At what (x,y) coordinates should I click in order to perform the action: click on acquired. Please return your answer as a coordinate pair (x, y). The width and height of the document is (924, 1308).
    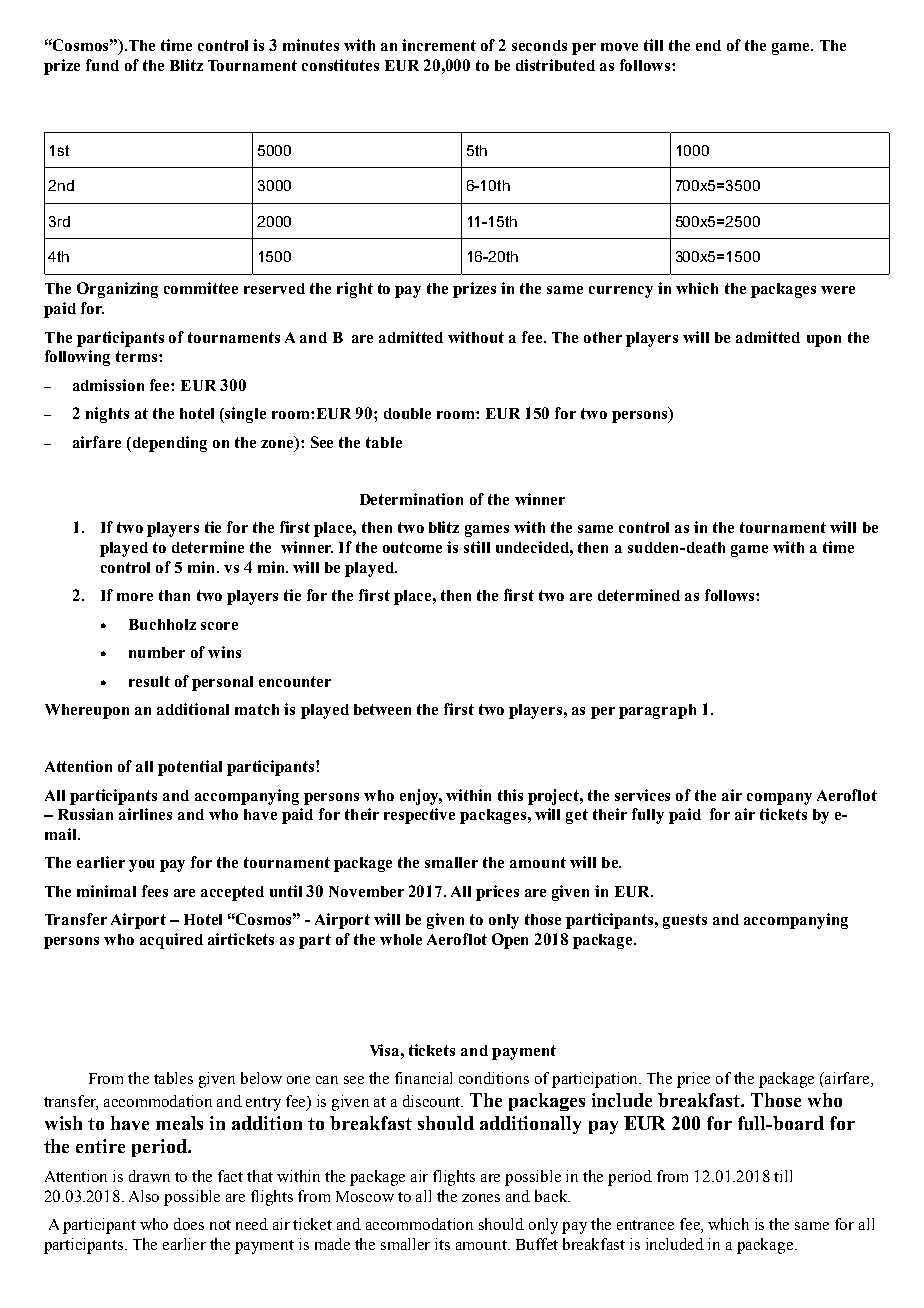
    Looking at the image, I should click on (171, 941).
